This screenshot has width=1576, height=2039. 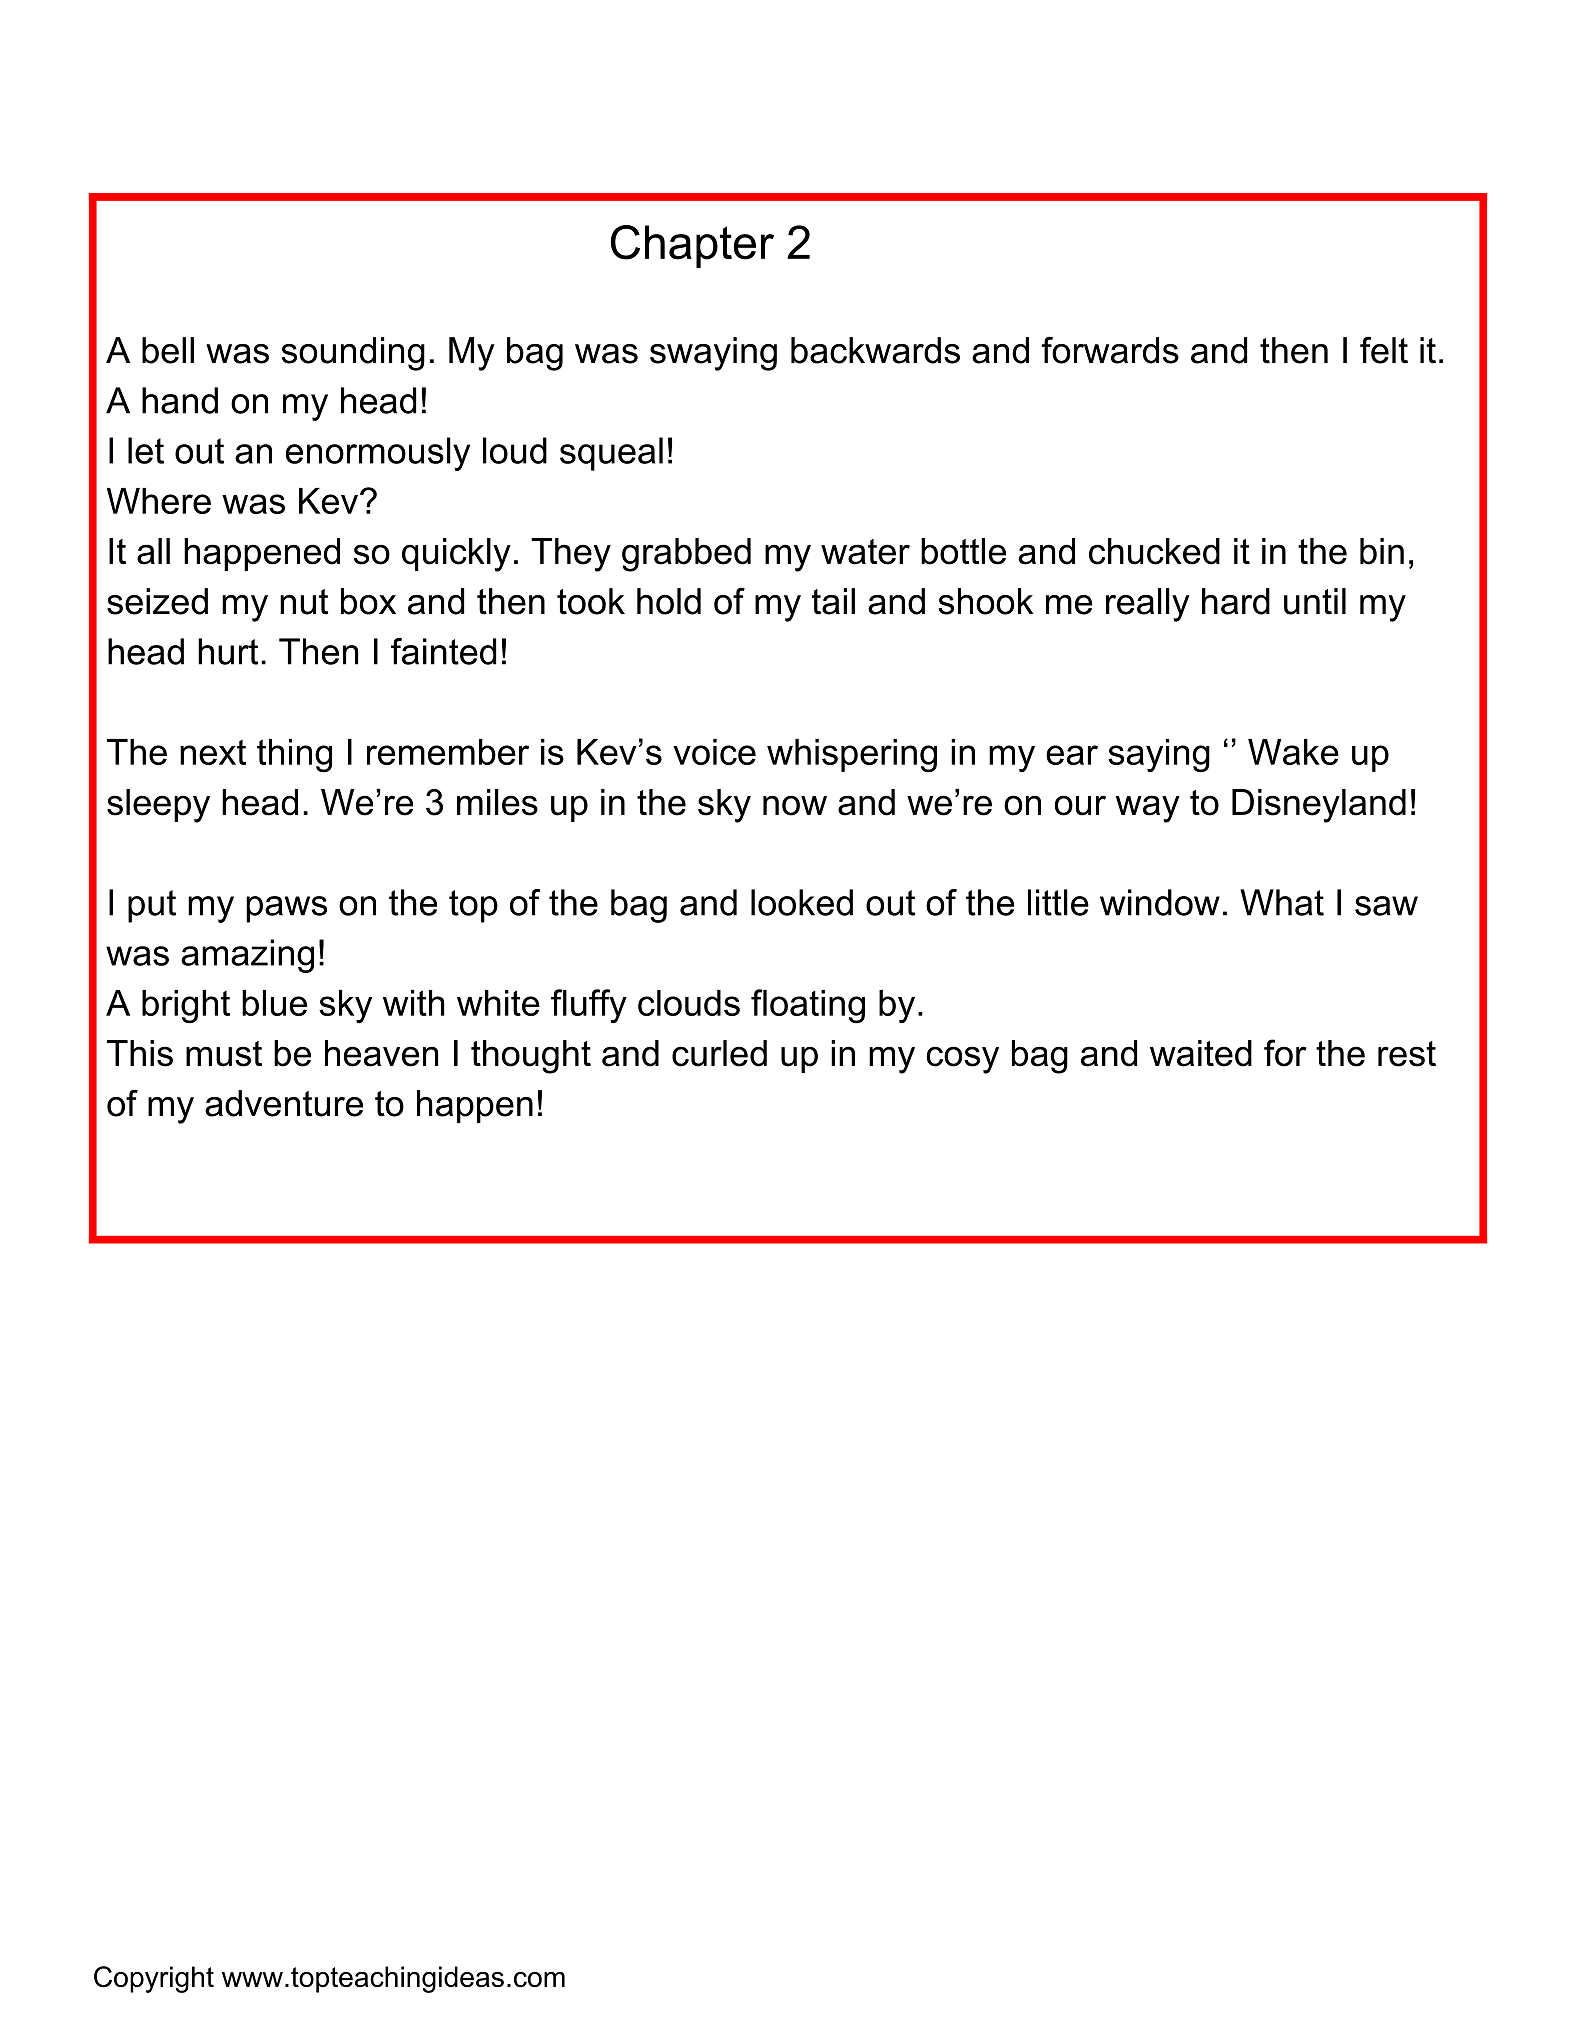 I want to click on waited, so click(x=1201, y=1053).
